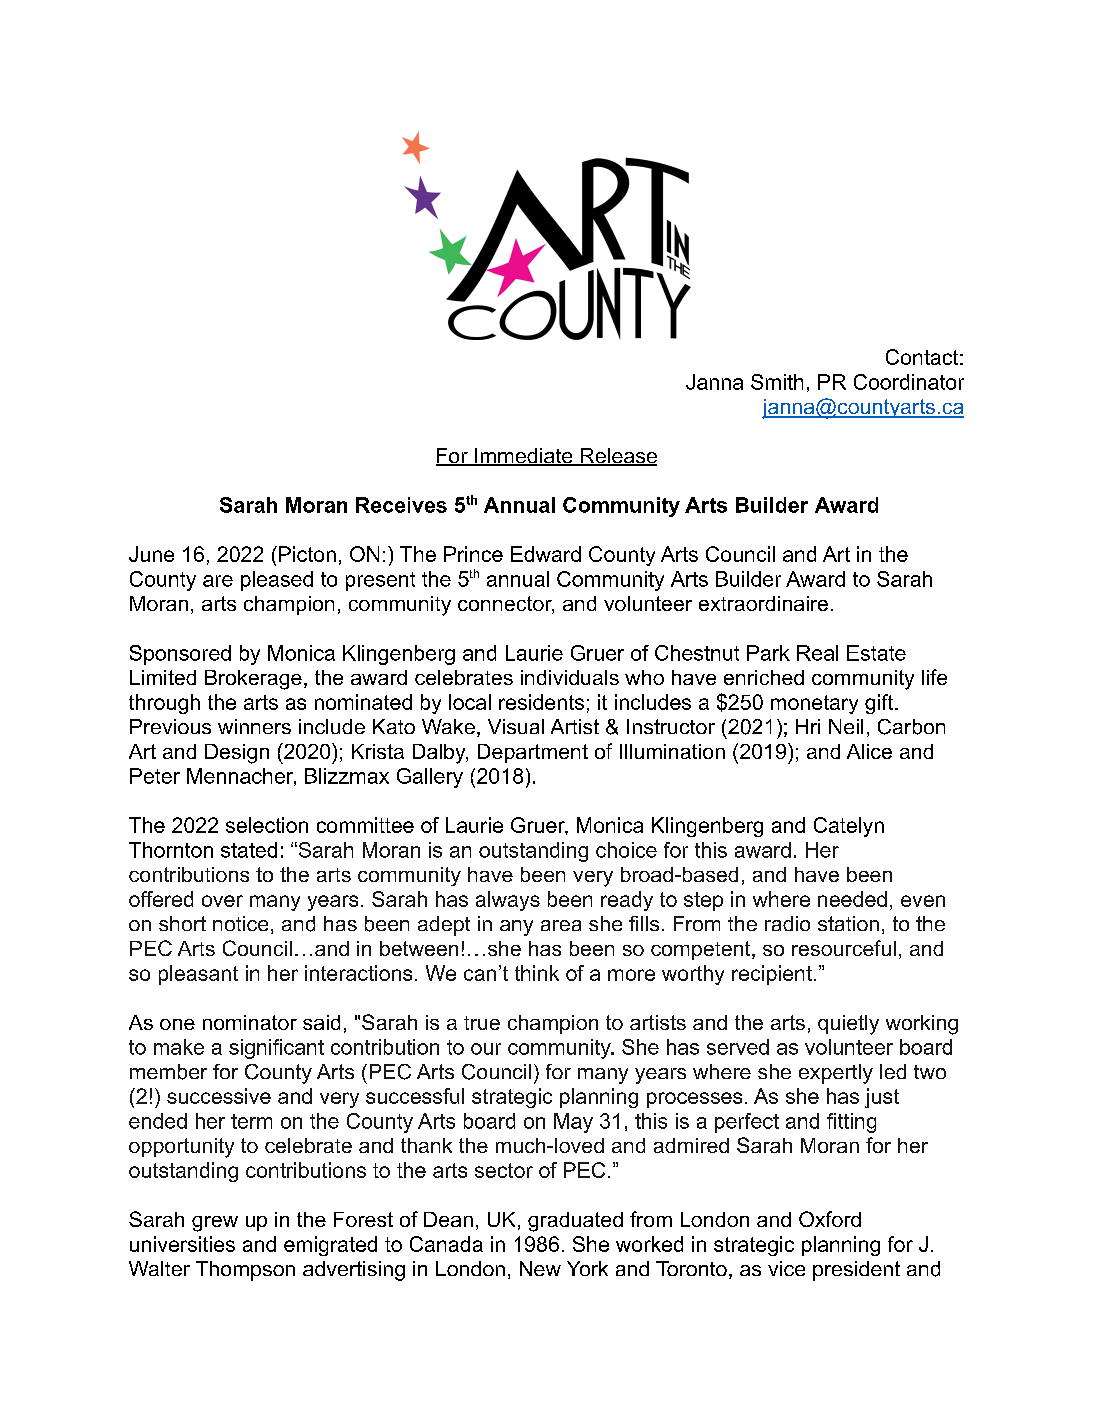 The image size is (1093, 1414). What do you see at coordinates (401, 505) in the screenshot?
I see `Receives` at bounding box center [401, 505].
